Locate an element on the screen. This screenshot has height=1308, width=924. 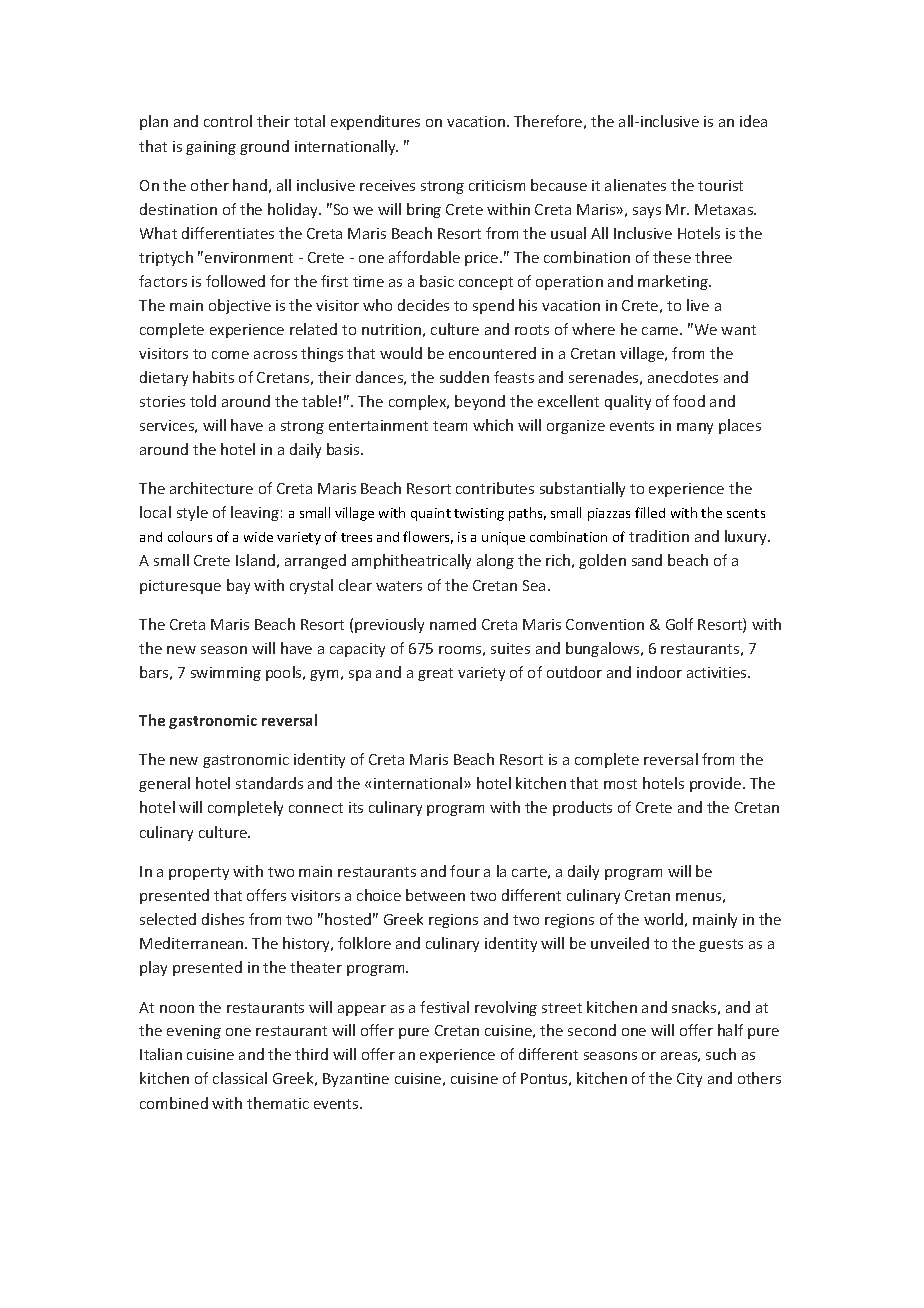
gaining is located at coordinates (211, 148).
